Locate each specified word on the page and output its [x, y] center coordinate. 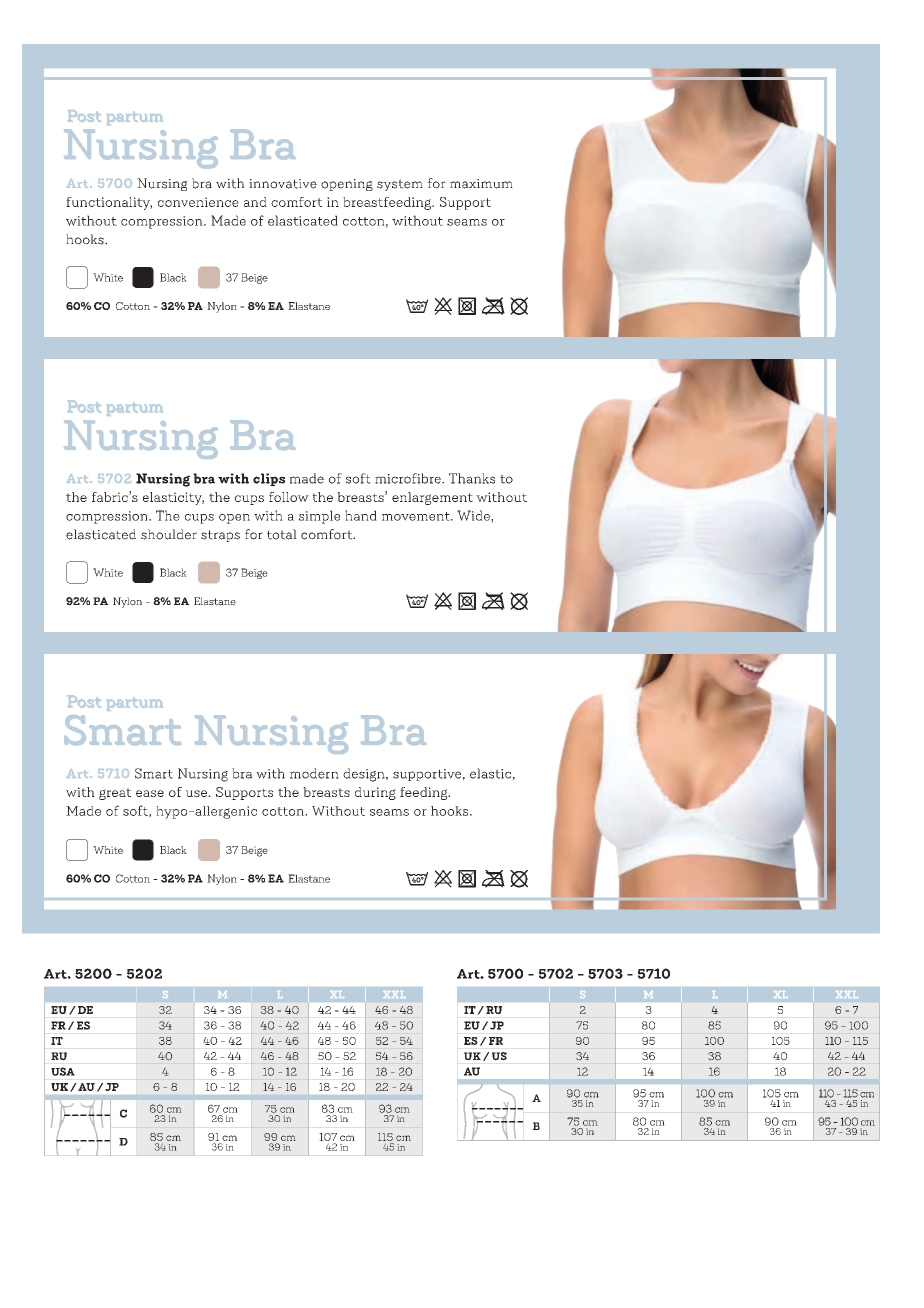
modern [314, 773]
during [375, 793]
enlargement [432, 498]
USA [62, 1071]
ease [150, 793]
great [115, 794]
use [197, 793]
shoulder [169, 534]
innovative [283, 184]
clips [269, 479]
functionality [109, 203]
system [400, 185]
